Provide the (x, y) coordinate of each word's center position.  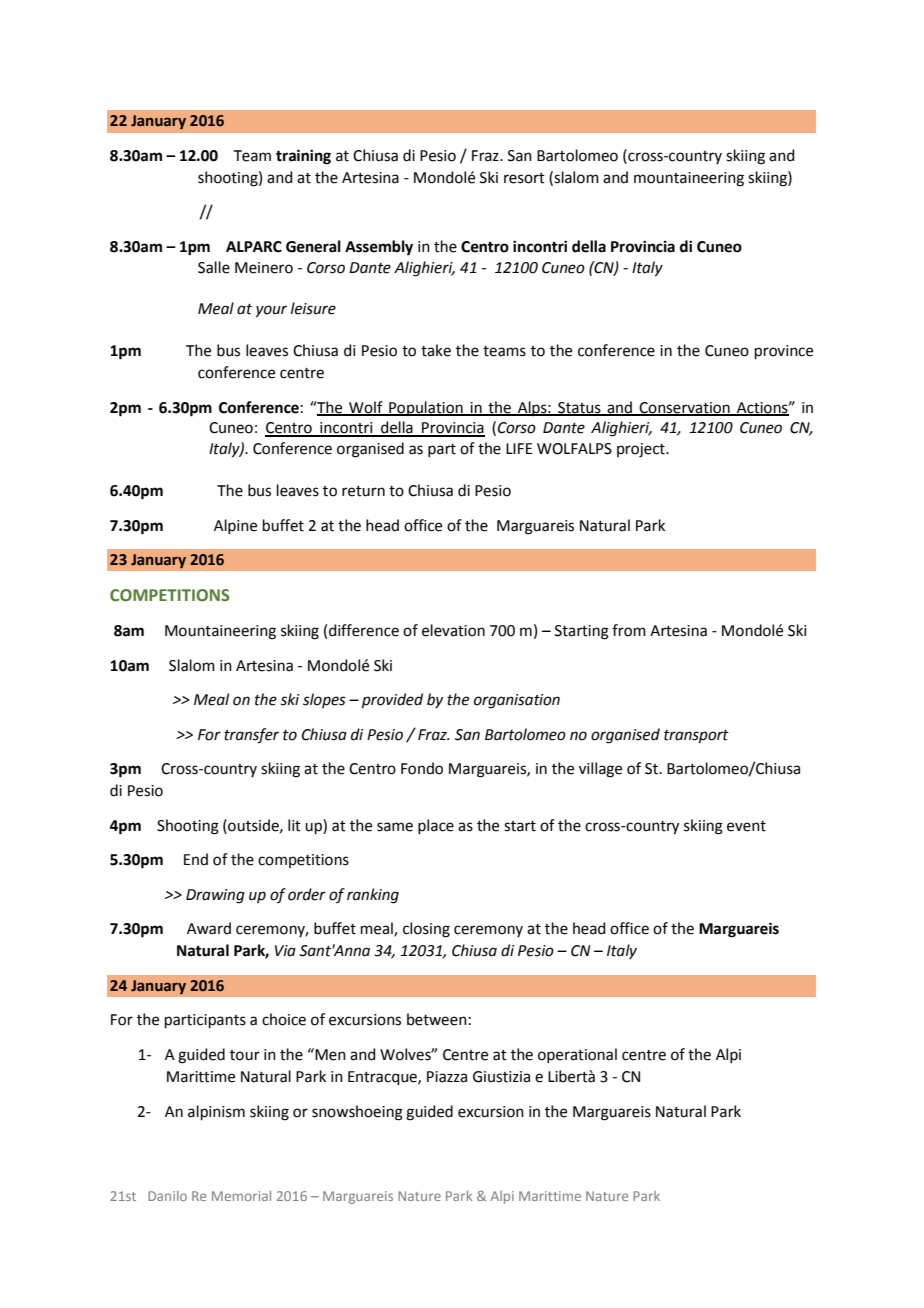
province (784, 352)
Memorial (241, 1196)
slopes (324, 700)
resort (524, 178)
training (303, 157)
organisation (517, 701)
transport (696, 736)
